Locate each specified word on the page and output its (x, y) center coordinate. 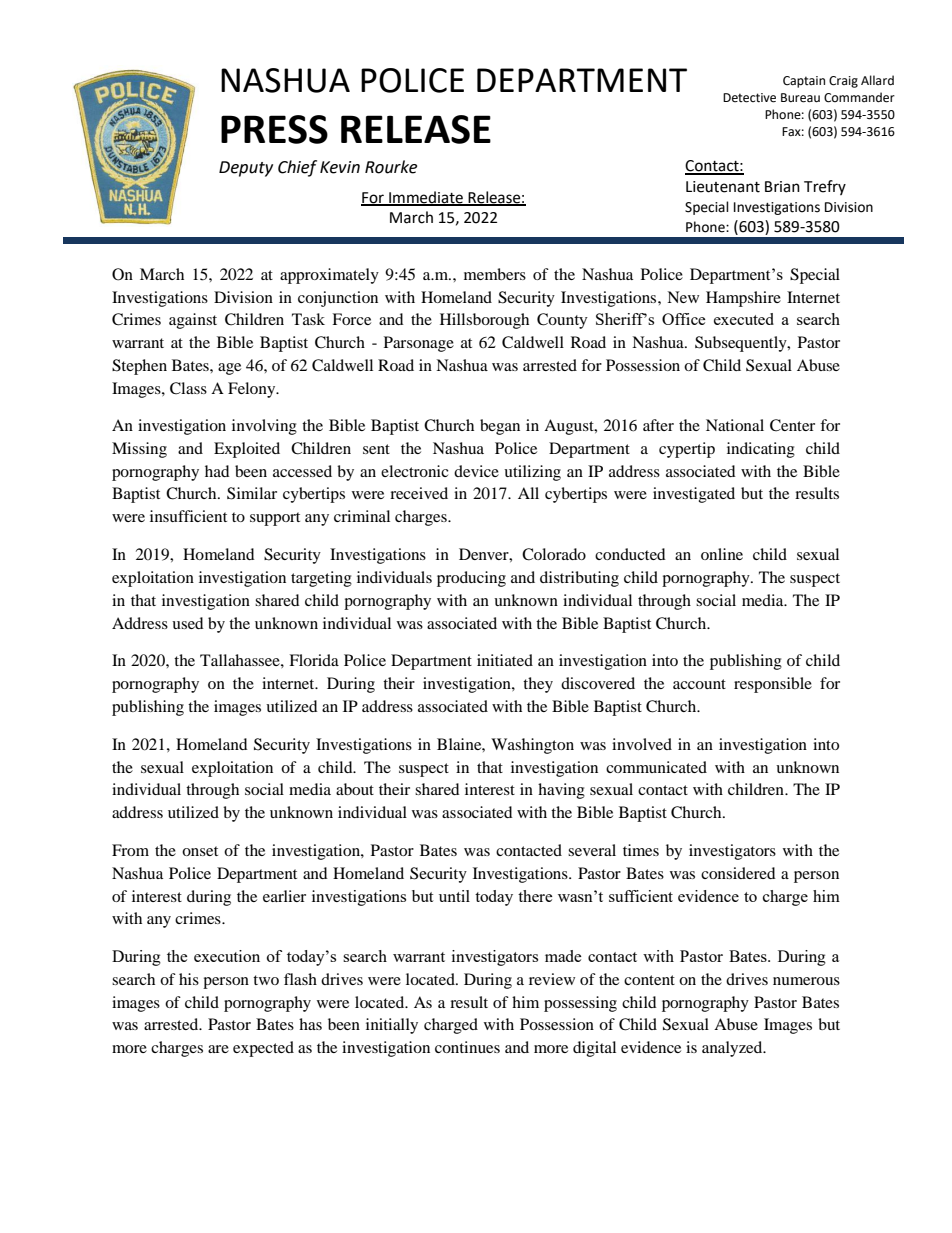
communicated (656, 767)
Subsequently (742, 344)
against (193, 321)
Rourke (391, 167)
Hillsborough (484, 321)
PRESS (274, 129)
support (275, 519)
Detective (749, 98)
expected (263, 1049)
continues (467, 1047)
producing (471, 579)
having (561, 791)
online (722, 554)
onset (200, 851)
